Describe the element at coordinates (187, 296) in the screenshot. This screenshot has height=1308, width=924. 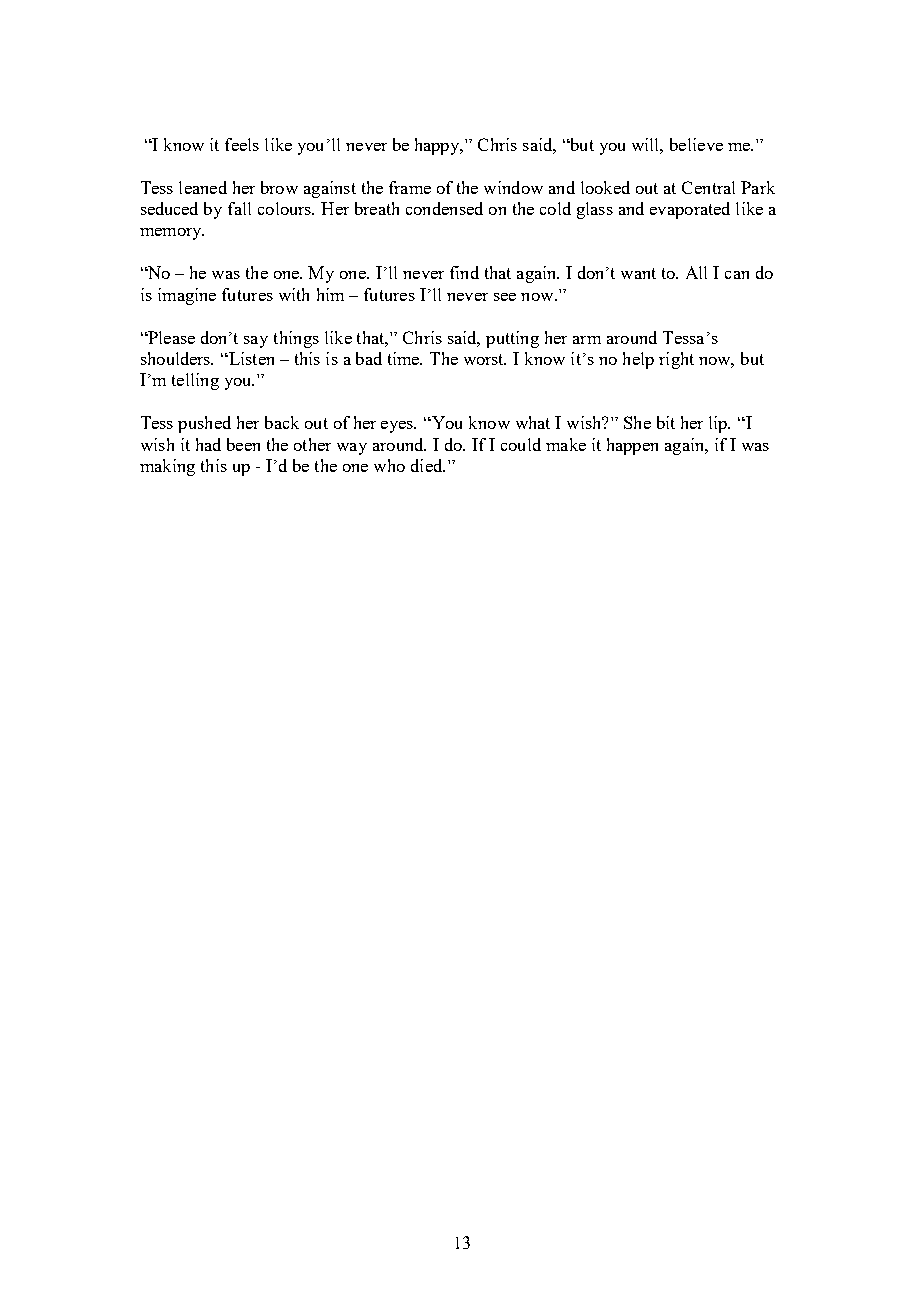
I see `imagine` at that location.
